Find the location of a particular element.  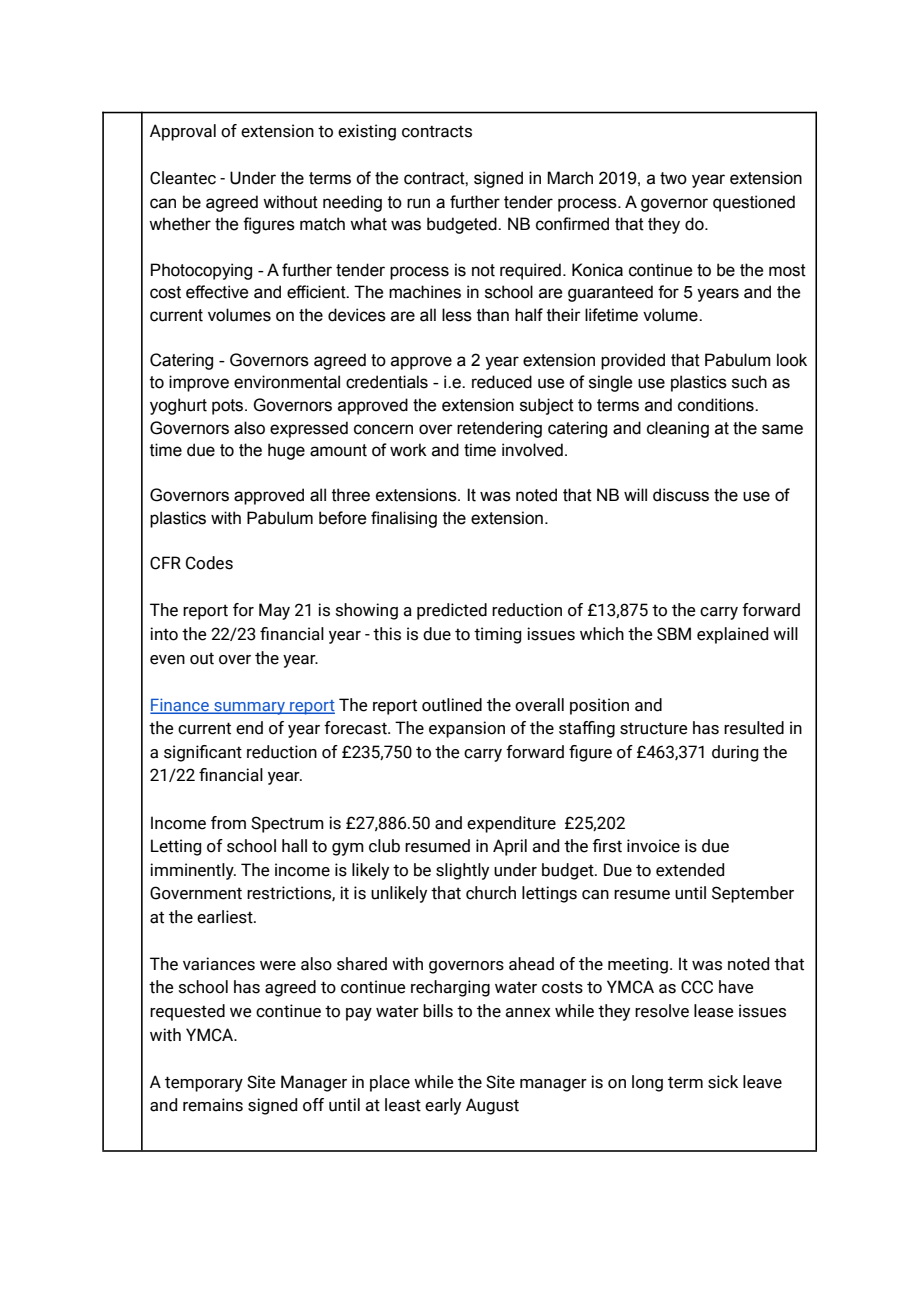

predicted is located at coordinates (452, 611).
